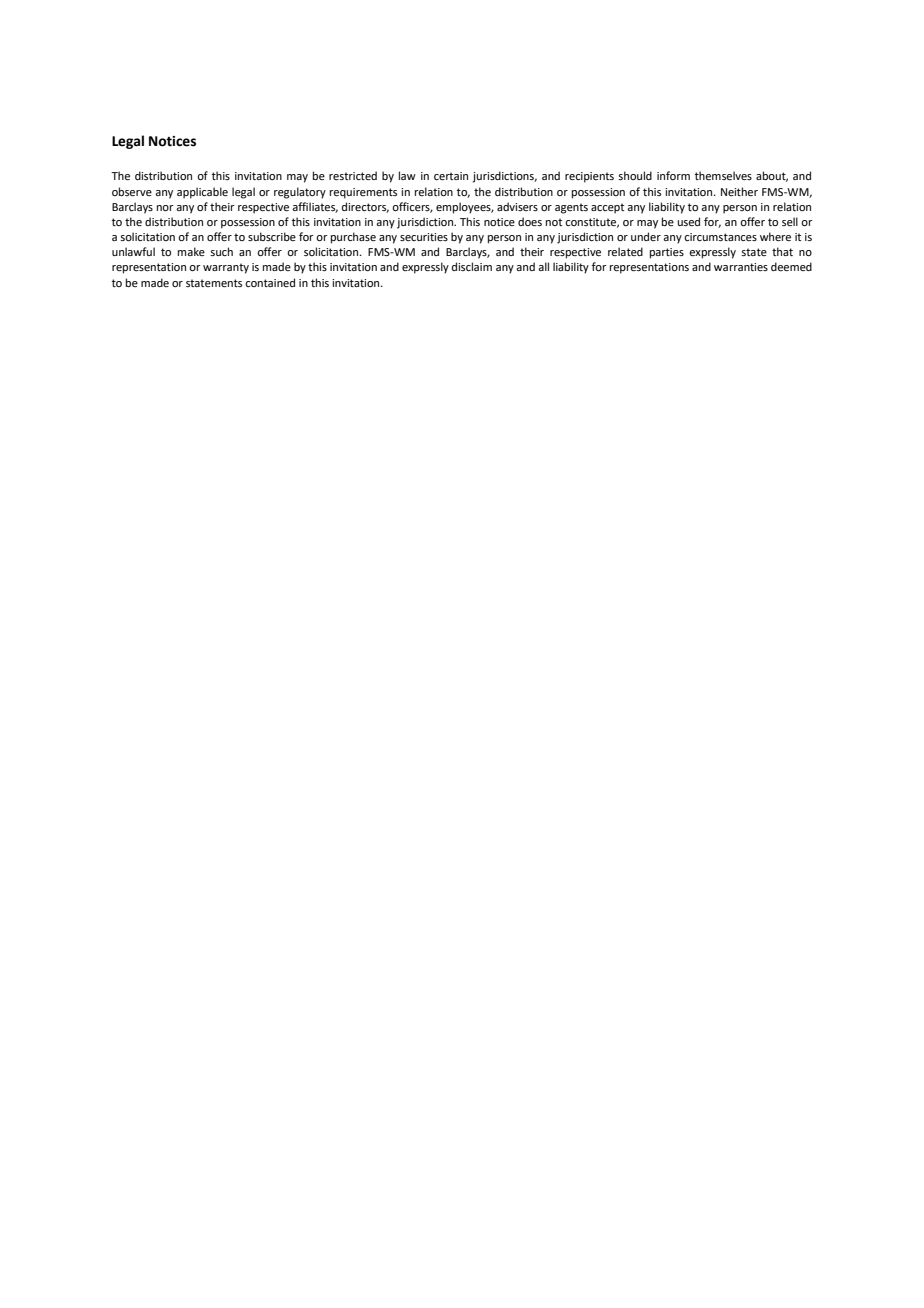 This screenshot has width=924, height=1308. What do you see at coordinates (451, 176) in the screenshot?
I see `certain` at bounding box center [451, 176].
